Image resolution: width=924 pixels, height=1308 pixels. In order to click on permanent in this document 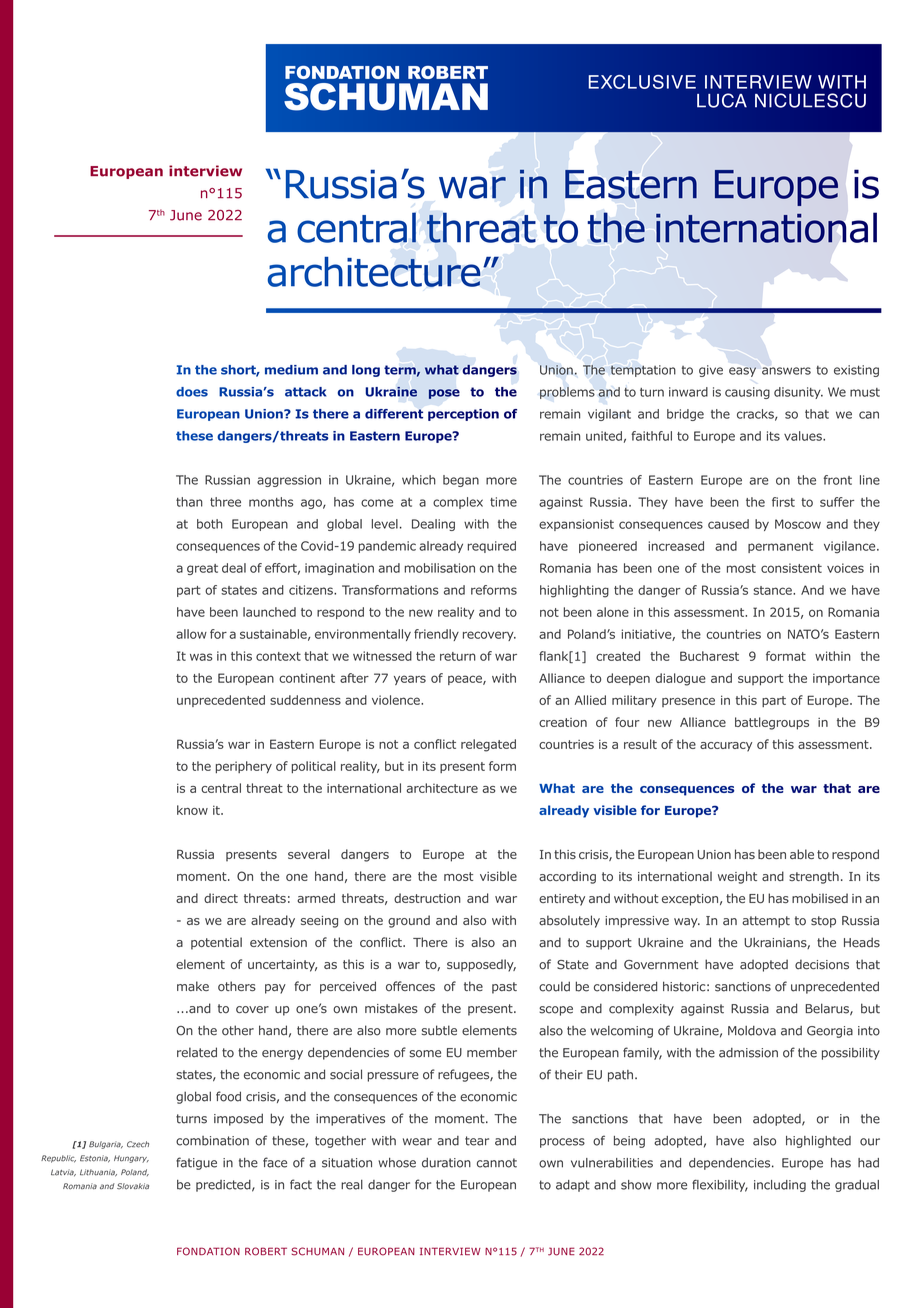, I will do `click(780, 547)`.
